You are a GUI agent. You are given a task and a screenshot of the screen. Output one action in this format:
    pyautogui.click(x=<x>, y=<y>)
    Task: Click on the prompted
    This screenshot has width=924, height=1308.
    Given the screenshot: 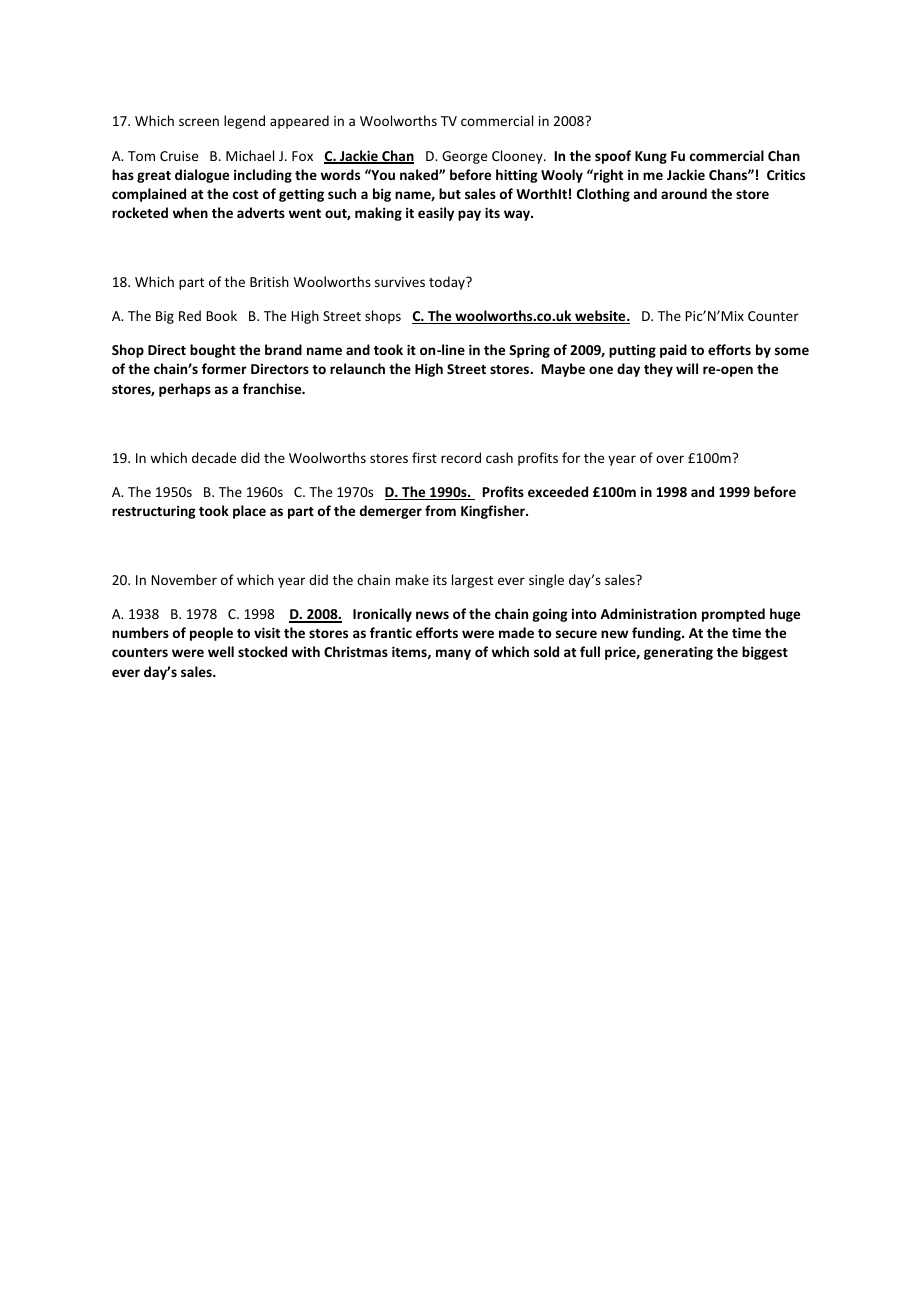 What is the action you would take?
    pyautogui.click(x=733, y=615)
